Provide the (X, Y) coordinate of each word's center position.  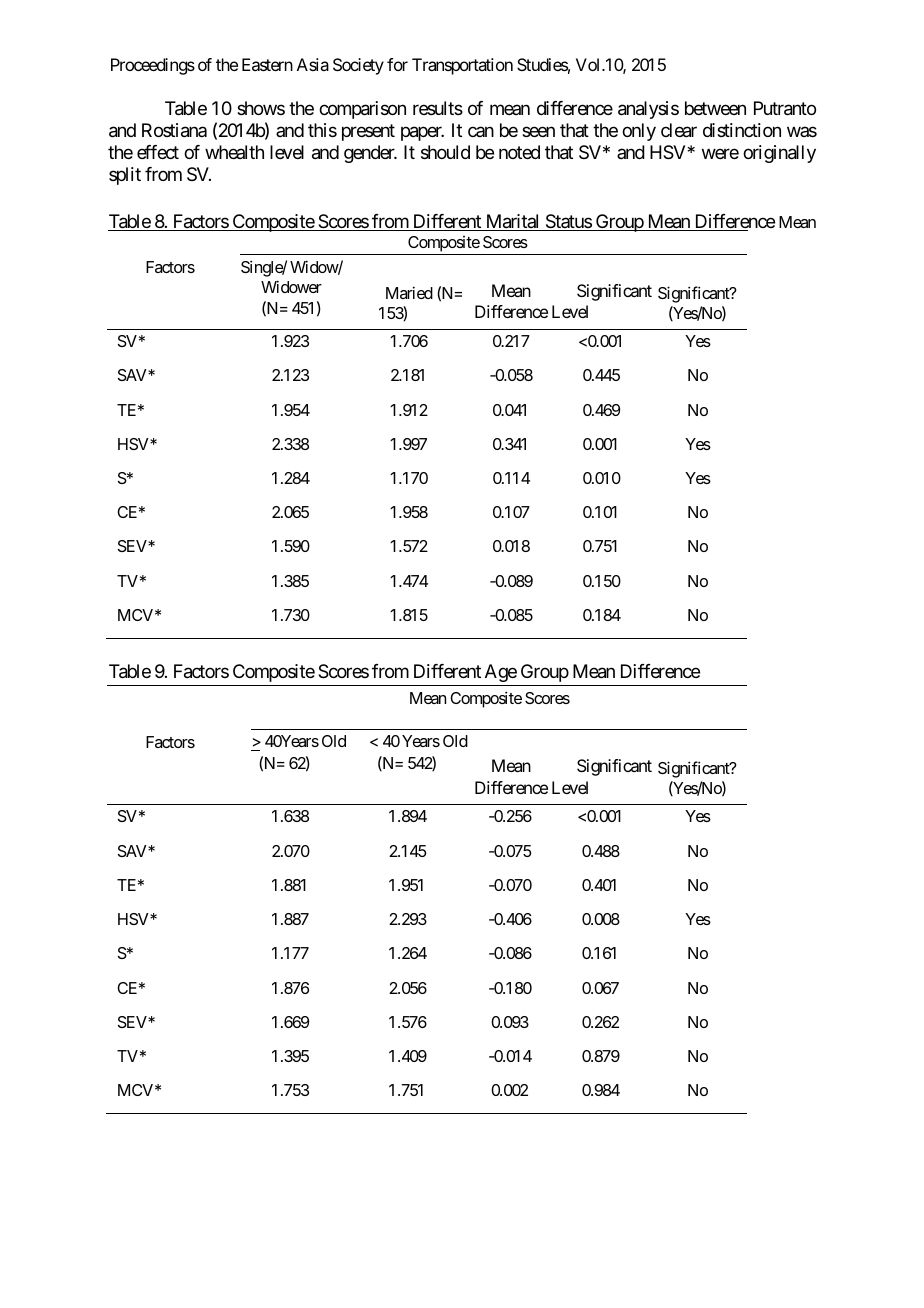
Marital (512, 222)
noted (519, 152)
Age (501, 673)
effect (158, 152)
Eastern (267, 64)
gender (370, 154)
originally (779, 154)
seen (538, 132)
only (639, 132)
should (445, 152)
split (125, 176)
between (715, 108)
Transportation (462, 66)
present (368, 132)
